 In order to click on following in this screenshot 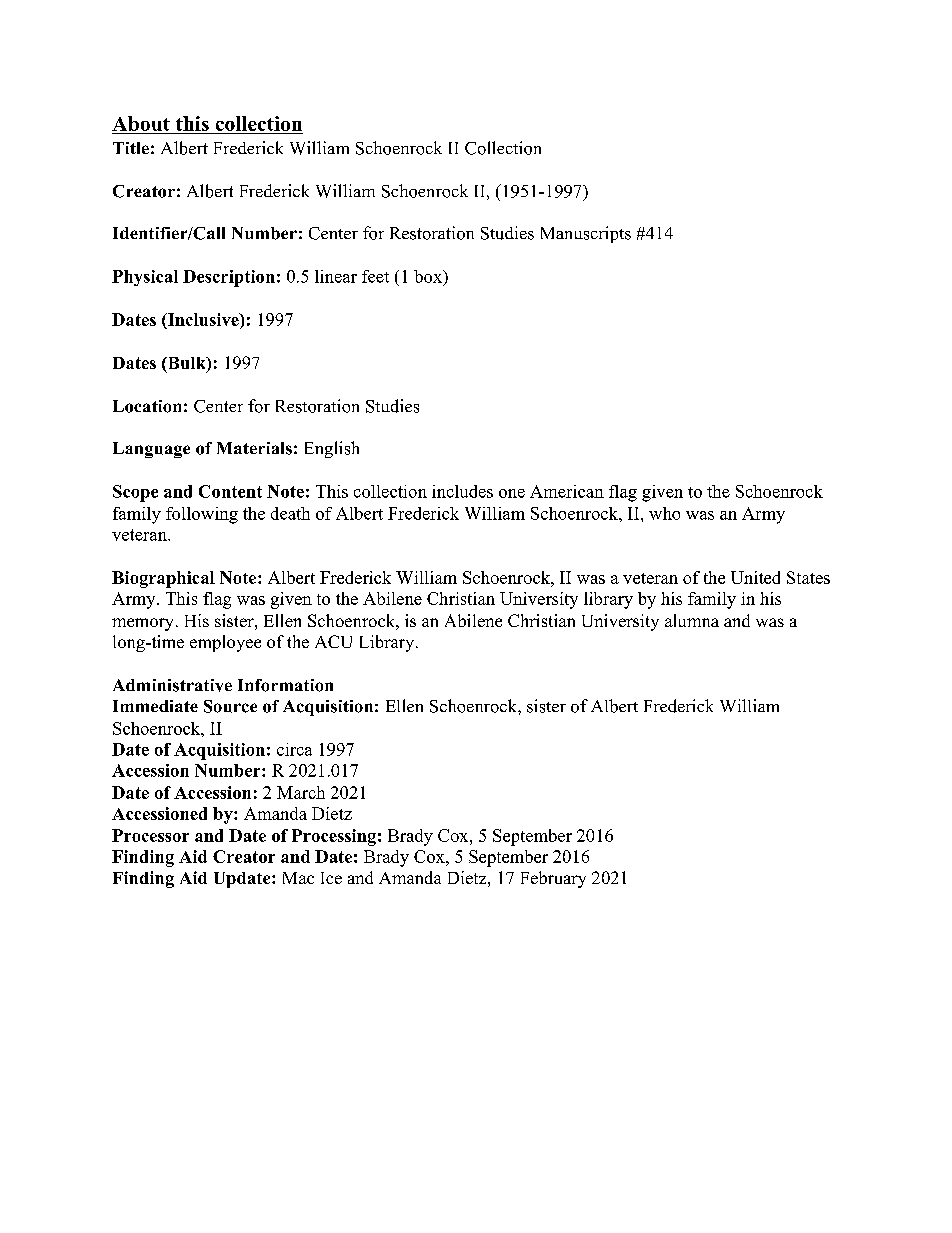, I will do `click(202, 515)`.
